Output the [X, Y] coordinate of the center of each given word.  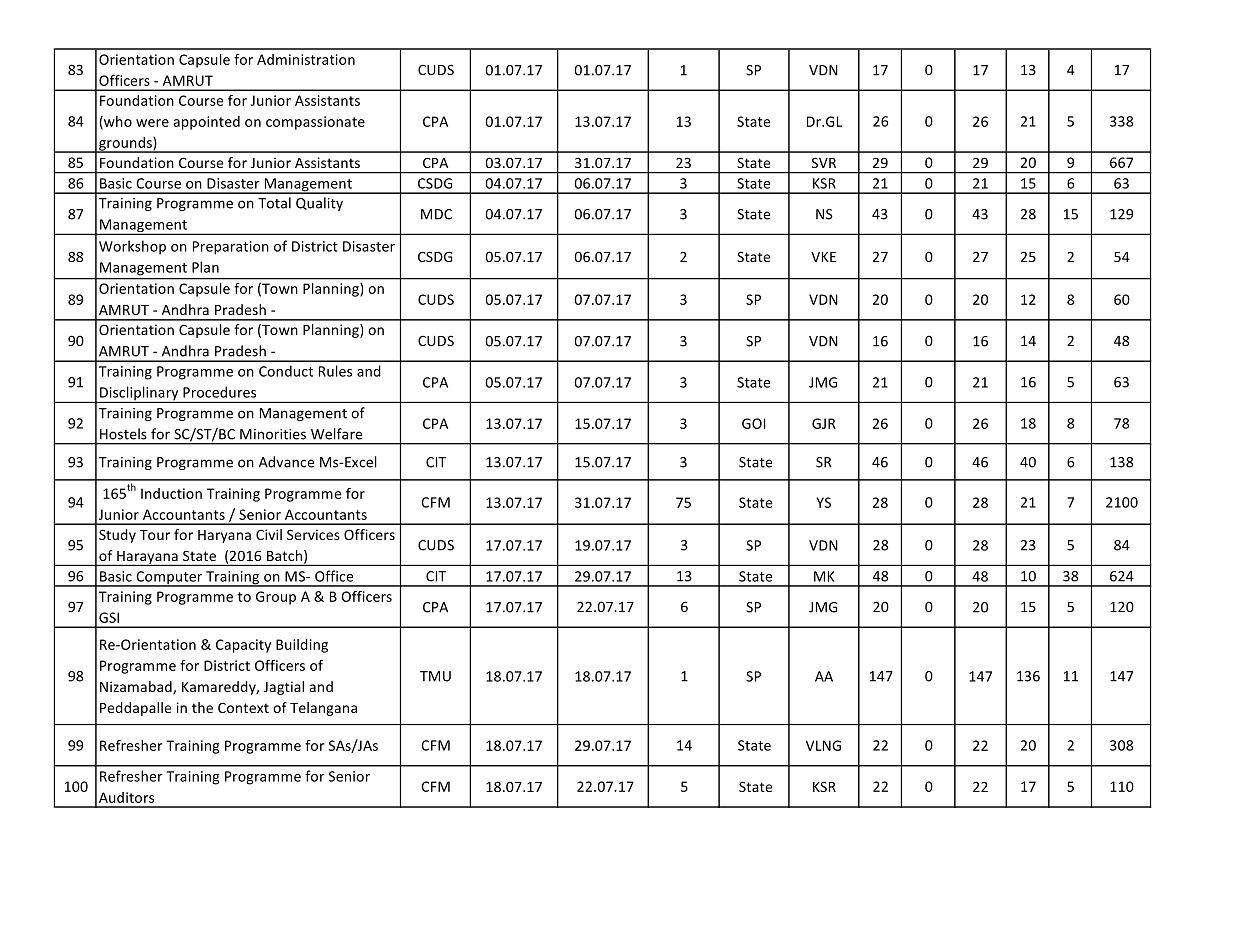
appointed [206, 123]
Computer [169, 579]
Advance [286, 462]
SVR [824, 163]
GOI [753, 423]
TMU [435, 676]
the [202, 707]
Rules [335, 371]
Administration [306, 59]
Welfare [336, 434]
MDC [436, 214]
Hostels [123, 434]
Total [274, 203]
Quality [319, 204]
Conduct [286, 371]
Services [313, 534]
